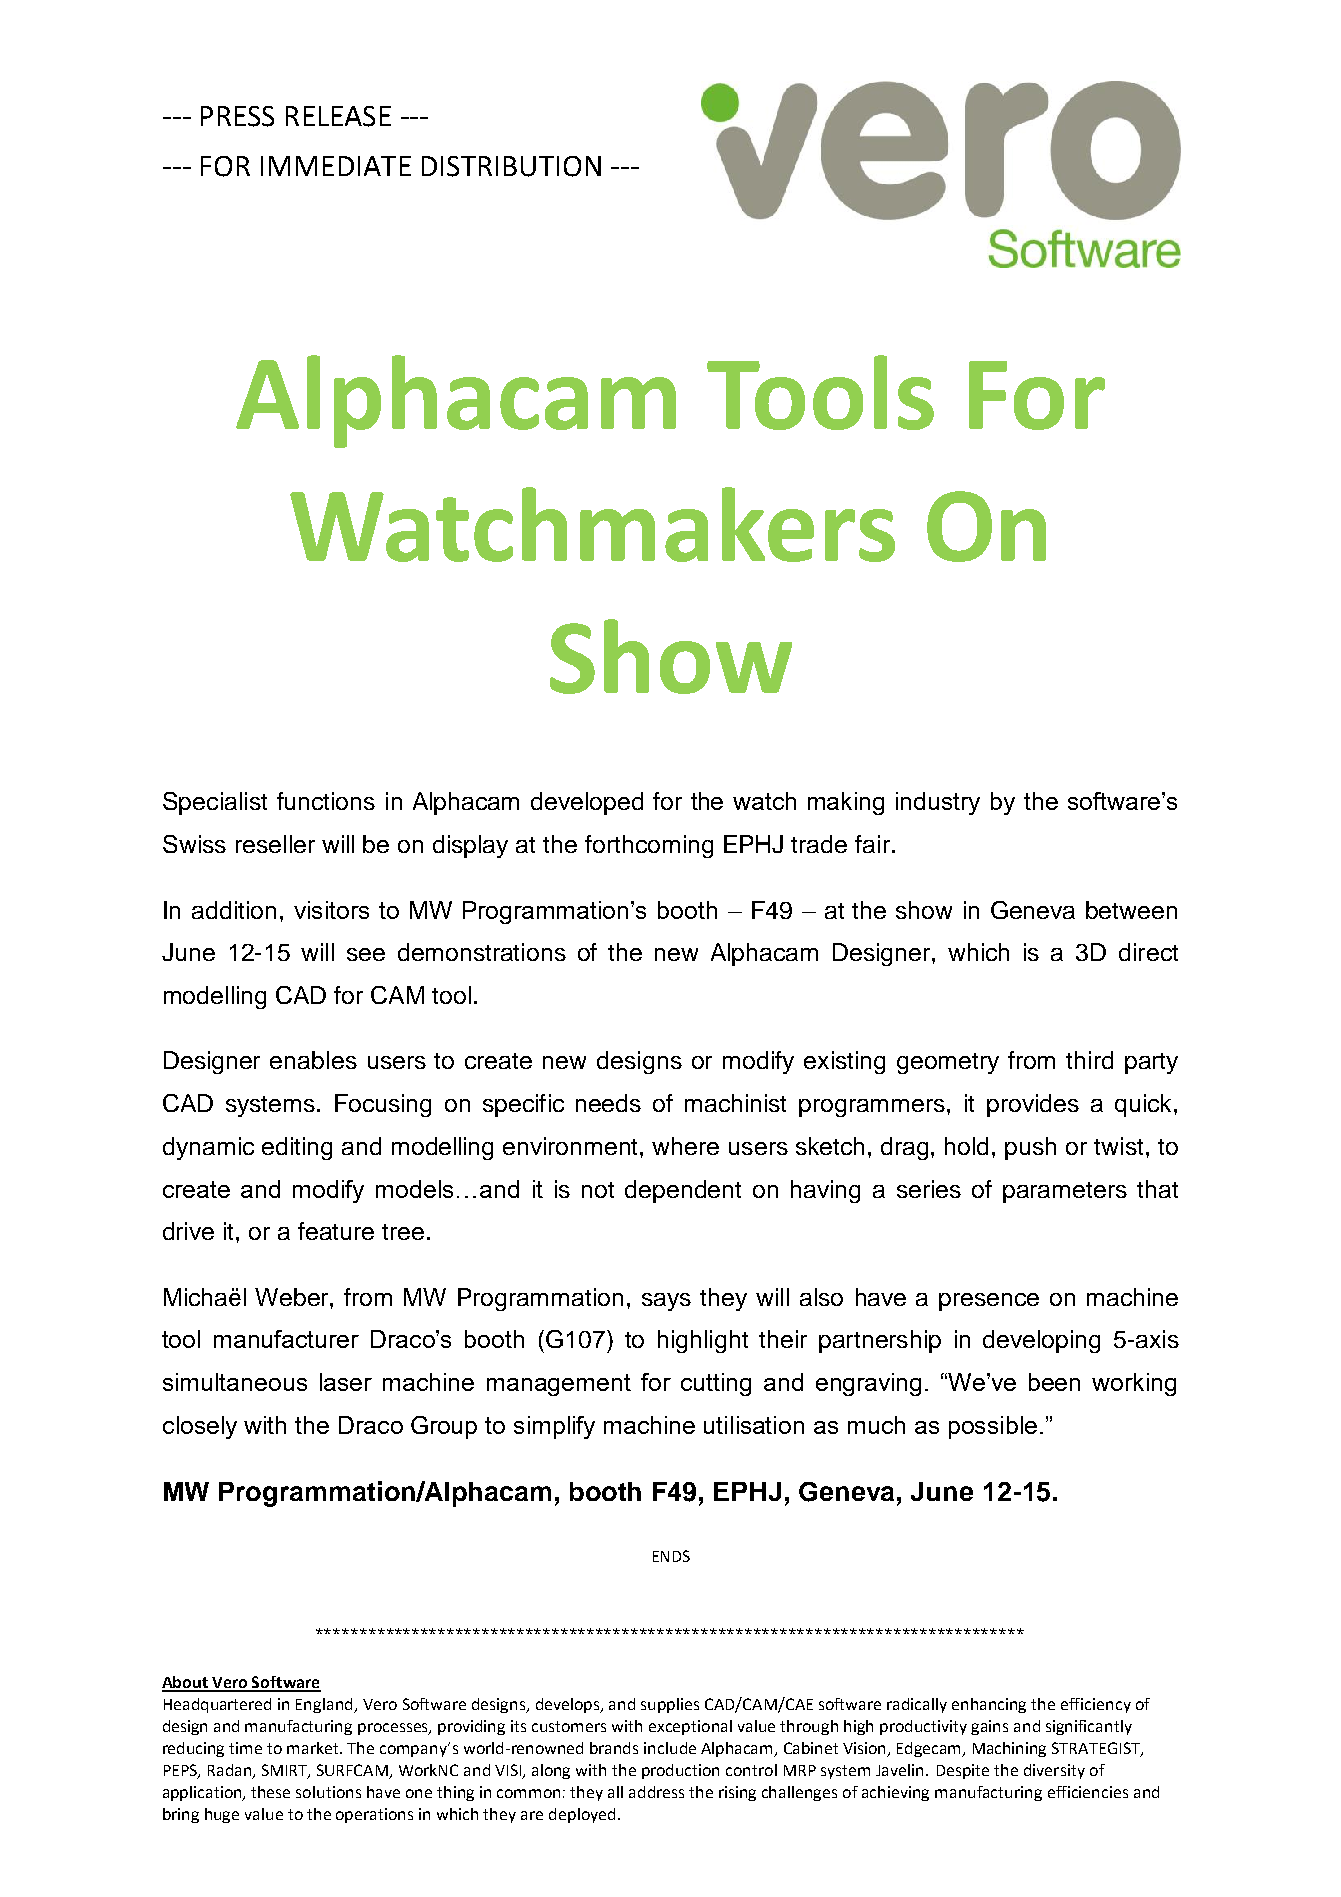 The image size is (1341, 1897). What do you see at coordinates (366, 954) in the page?
I see `see` at bounding box center [366, 954].
